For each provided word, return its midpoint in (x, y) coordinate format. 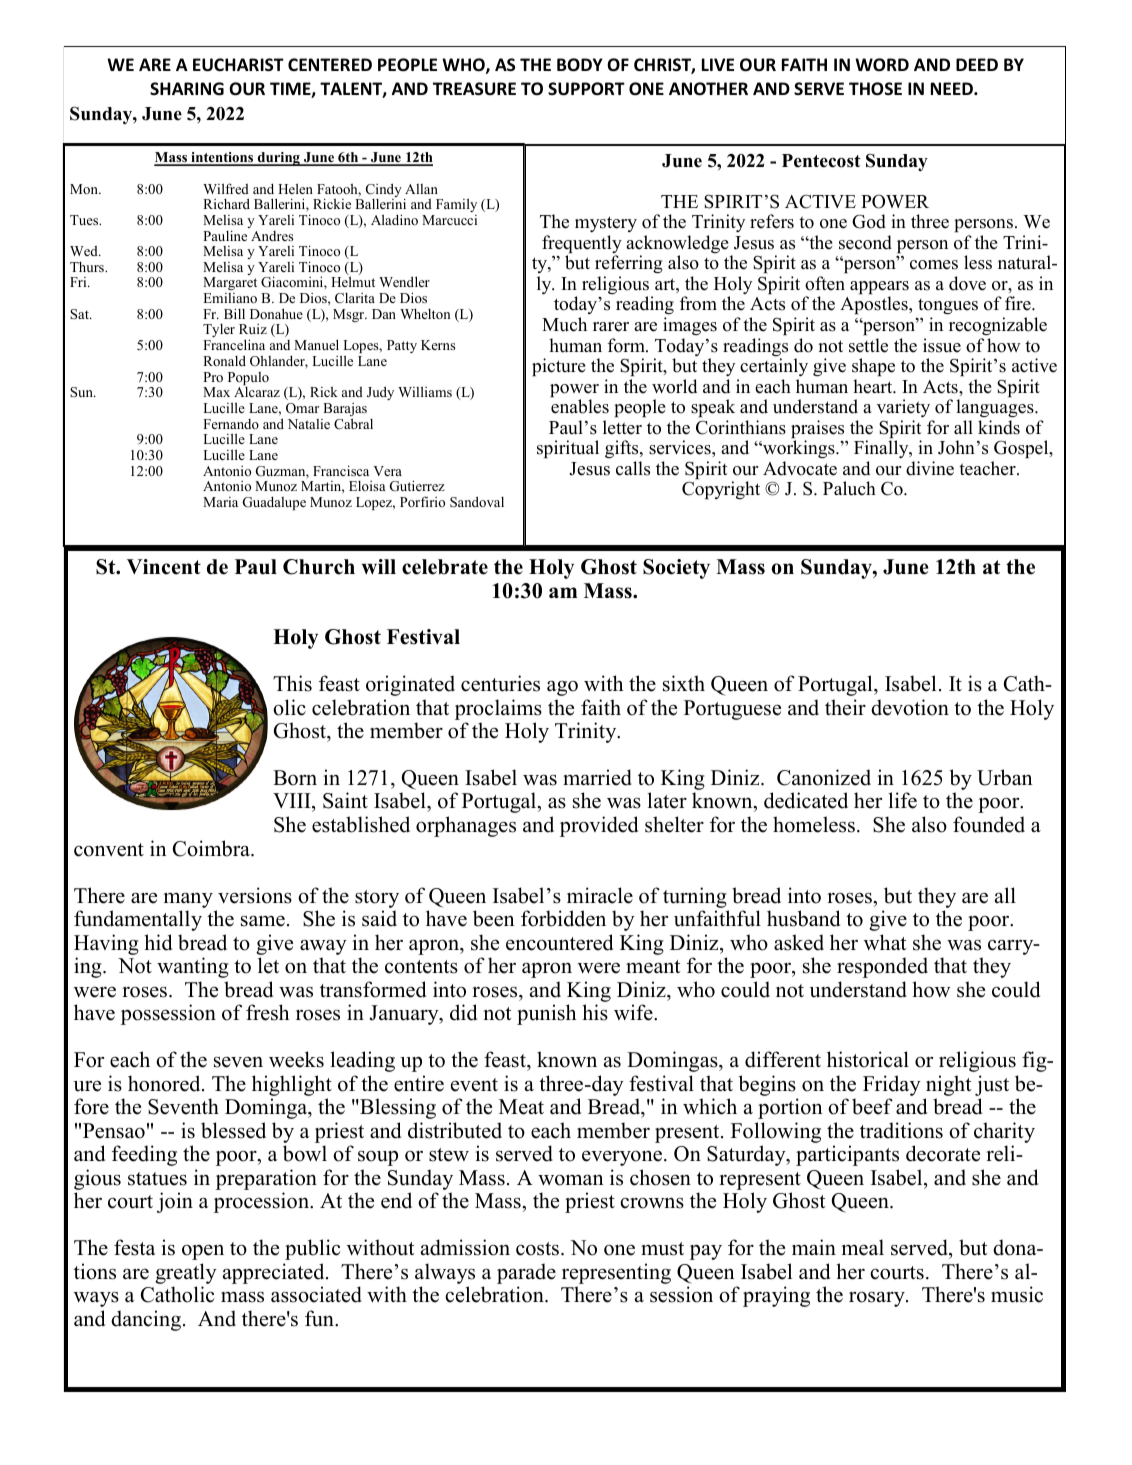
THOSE (875, 89)
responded (882, 967)
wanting (193, 967)
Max (216, 392)
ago (562, 688)
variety (903, 408)
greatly (186, 1273)
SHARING (187, 89)
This (292, 683)
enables (580, 406)
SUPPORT (586, 89)
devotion (910, 707)
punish (546, 1014)
